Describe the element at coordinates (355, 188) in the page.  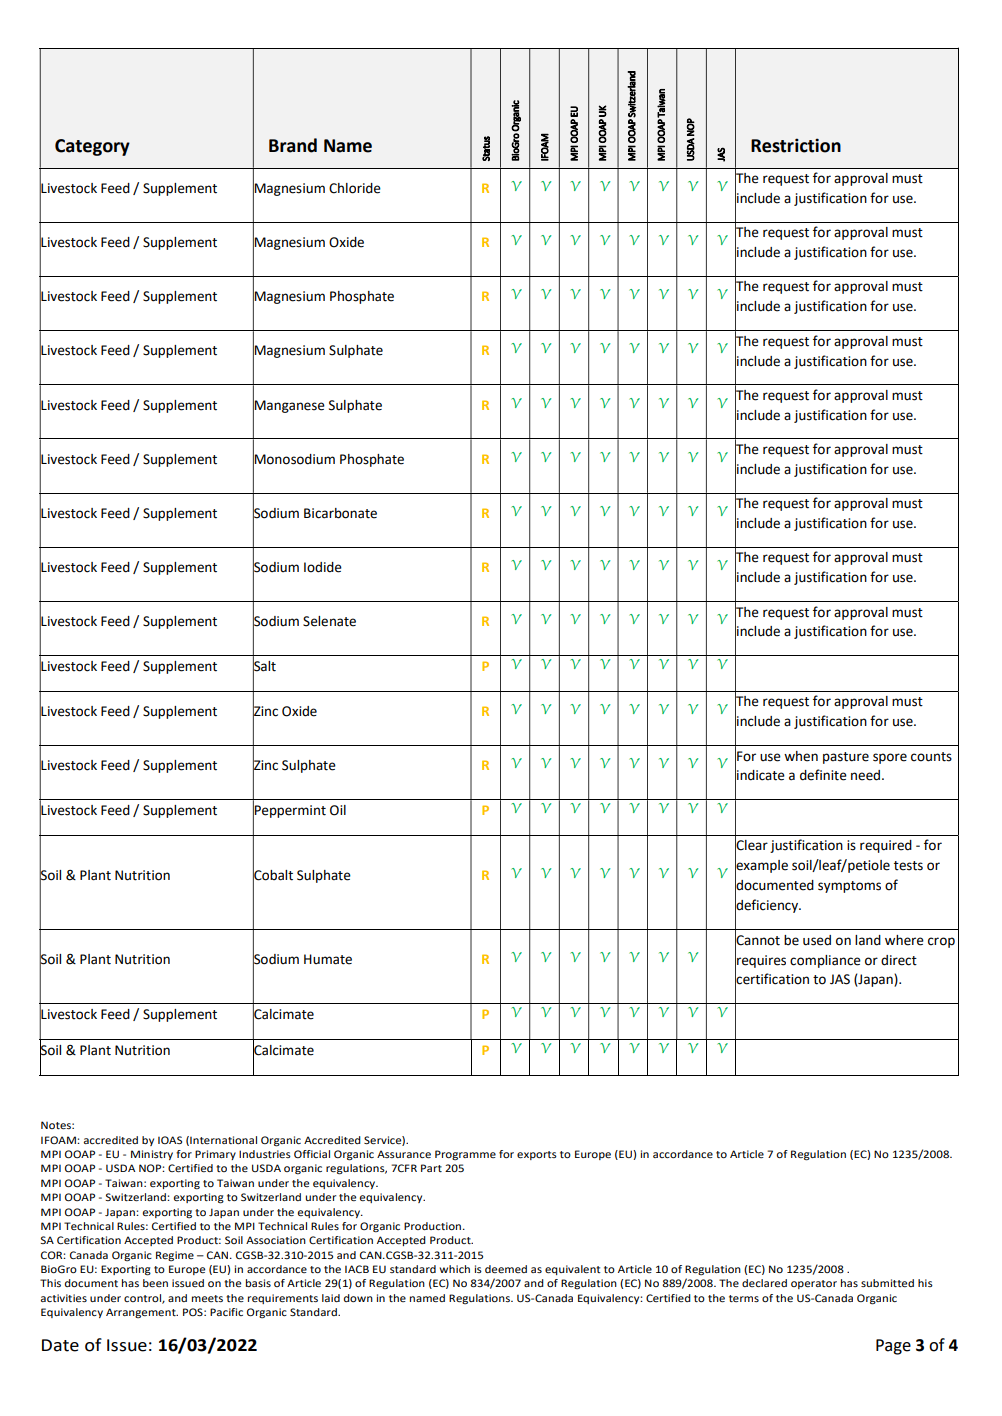
I see `Chloride` at that location.
